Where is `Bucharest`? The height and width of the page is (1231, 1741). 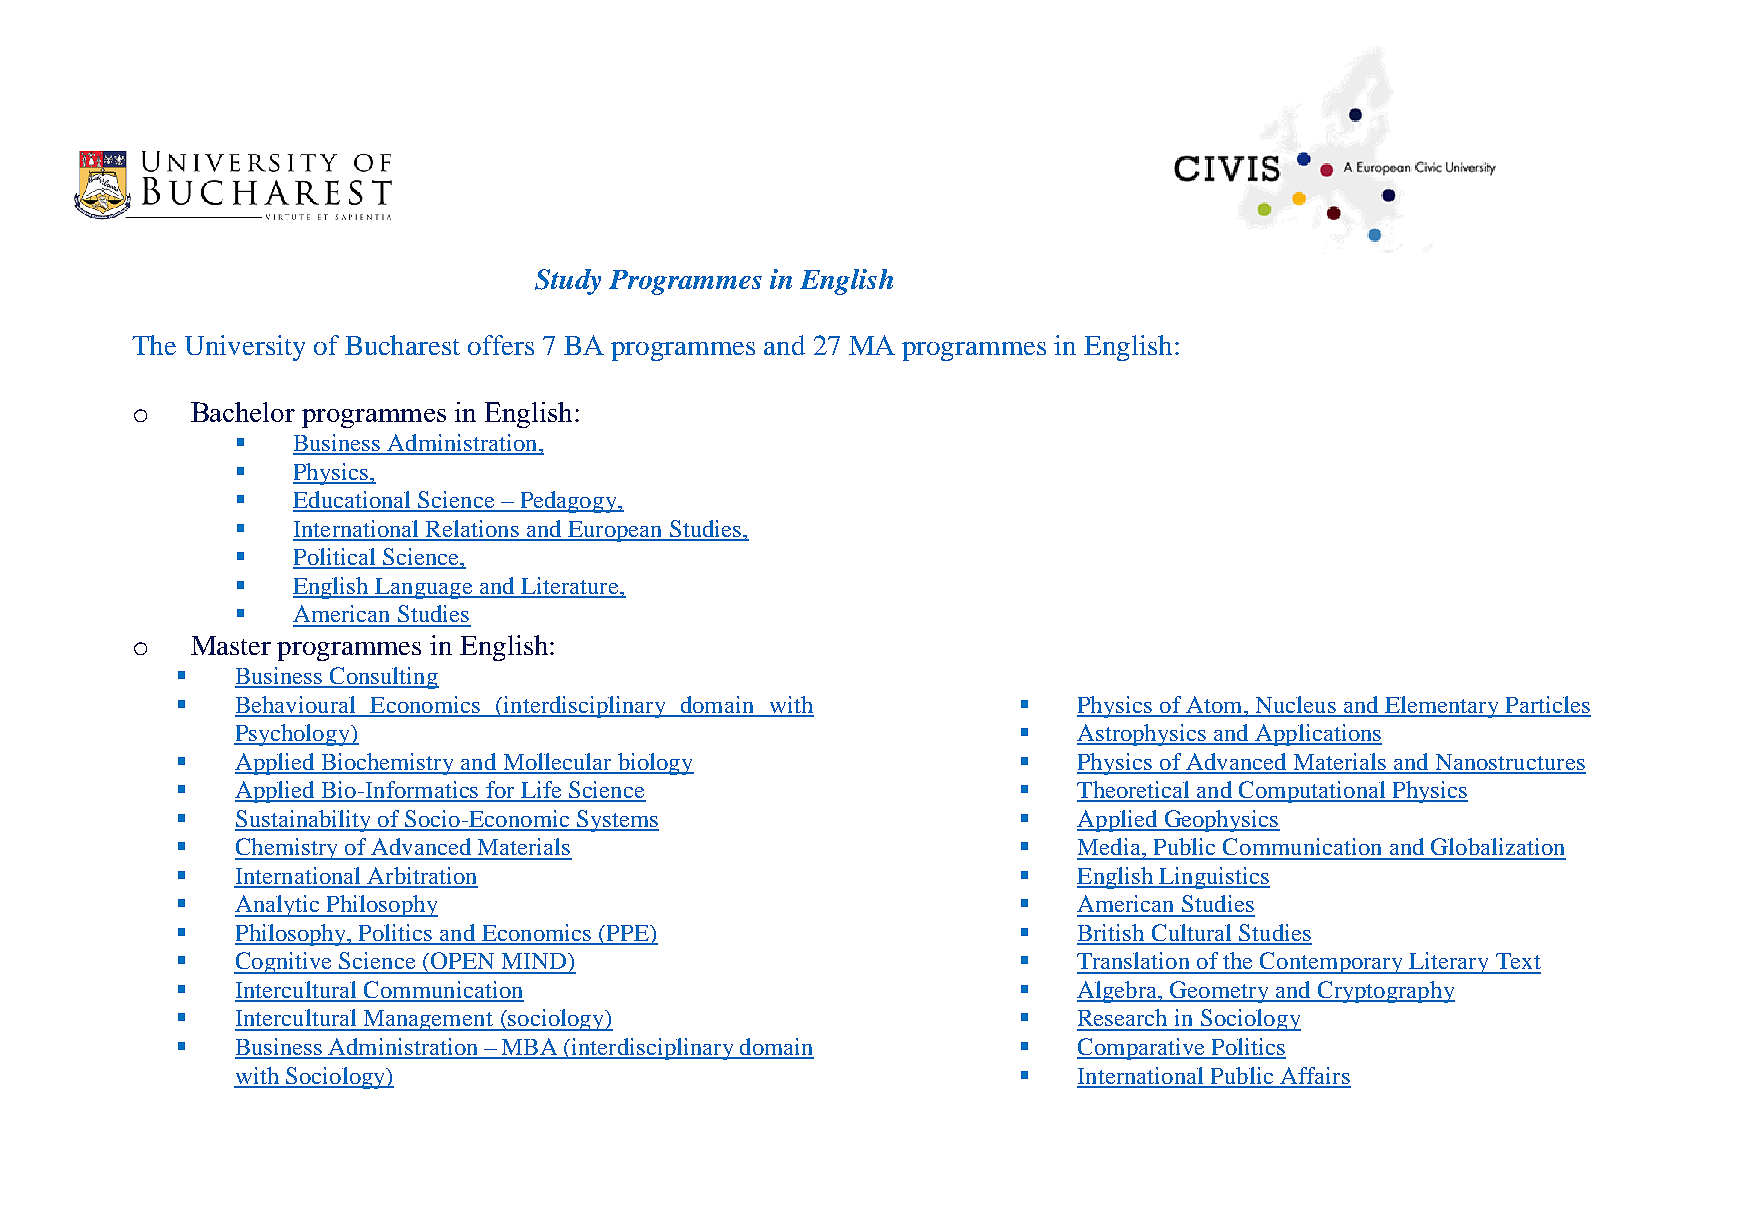 Bucharest is located at coordinates (402, 345).
